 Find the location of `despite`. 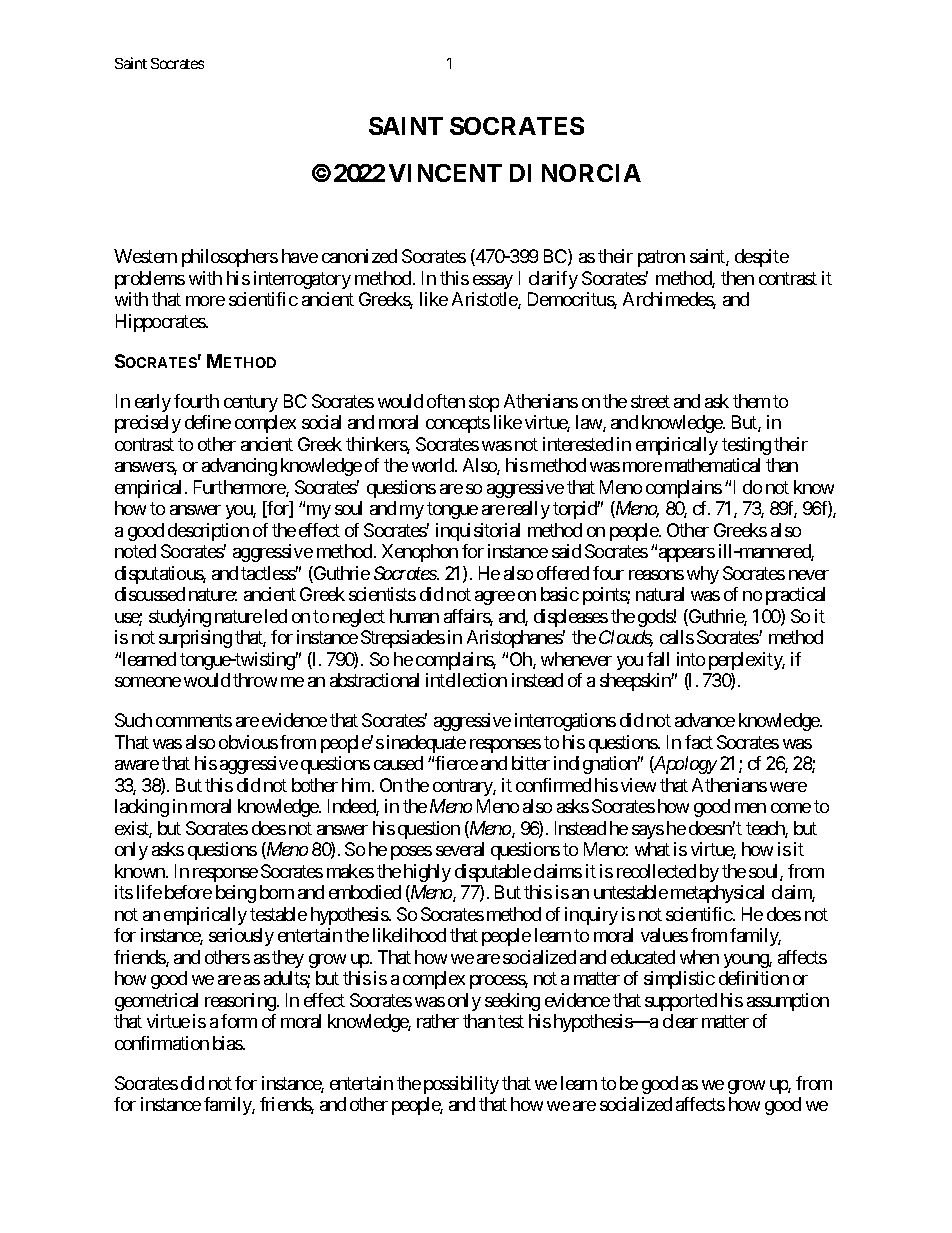

despite is located at coordinates (762, 258).
